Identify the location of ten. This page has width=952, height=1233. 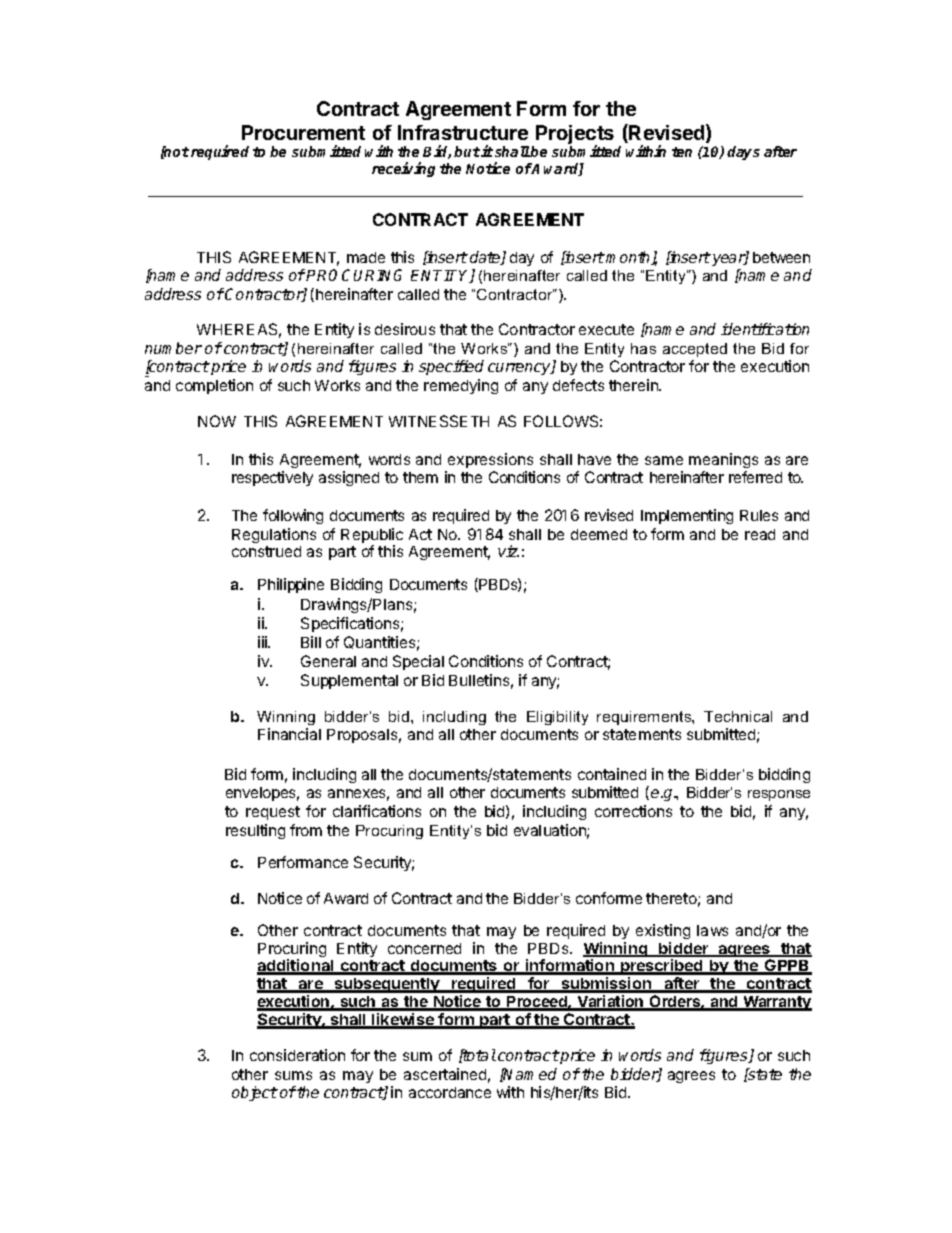
(682, 152).
